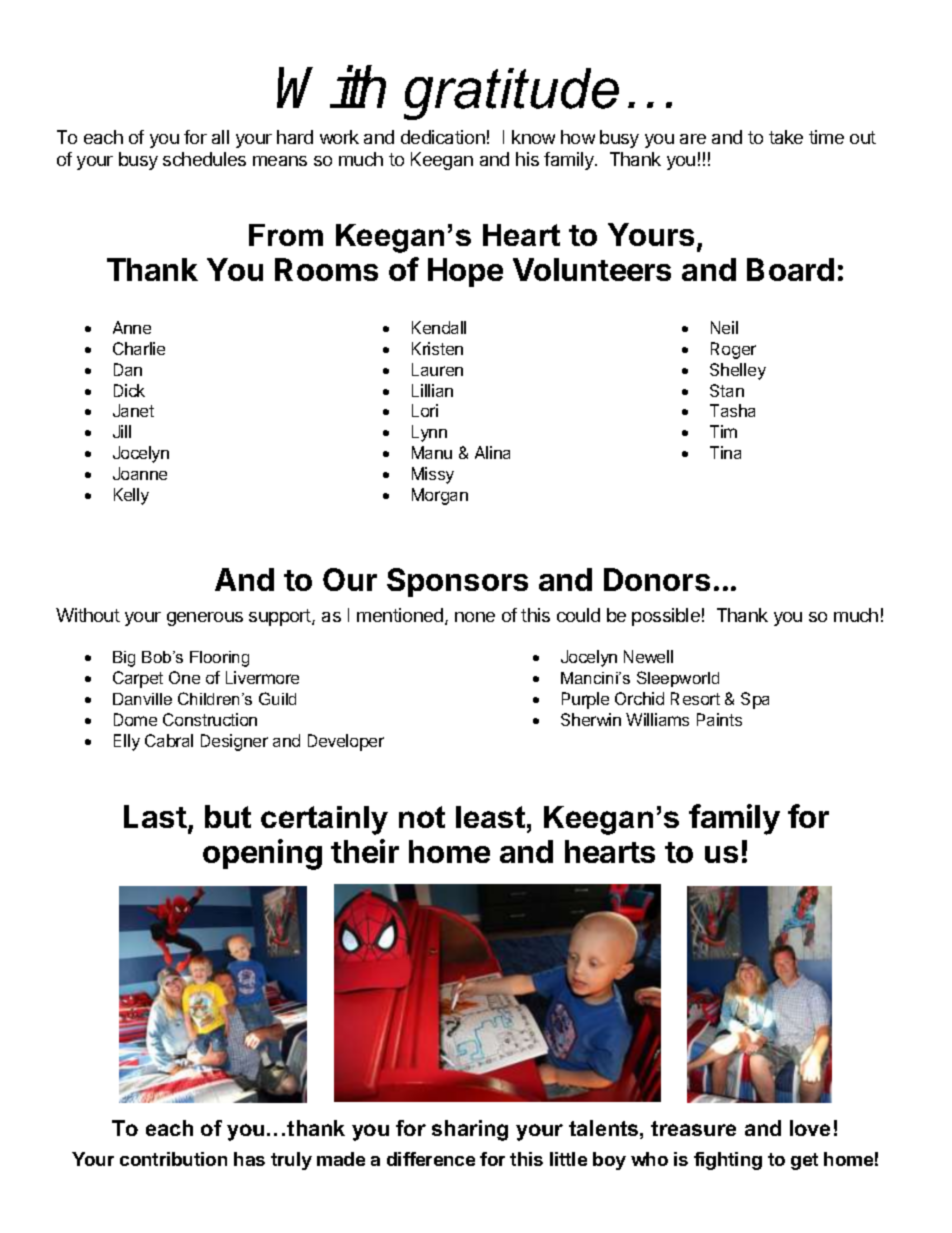 The width and height of the screenshot is (952, 1233). What do you see at coordinates (262, 854) in the screenshot?
I see `opening` at bounding box center [262, 854].
